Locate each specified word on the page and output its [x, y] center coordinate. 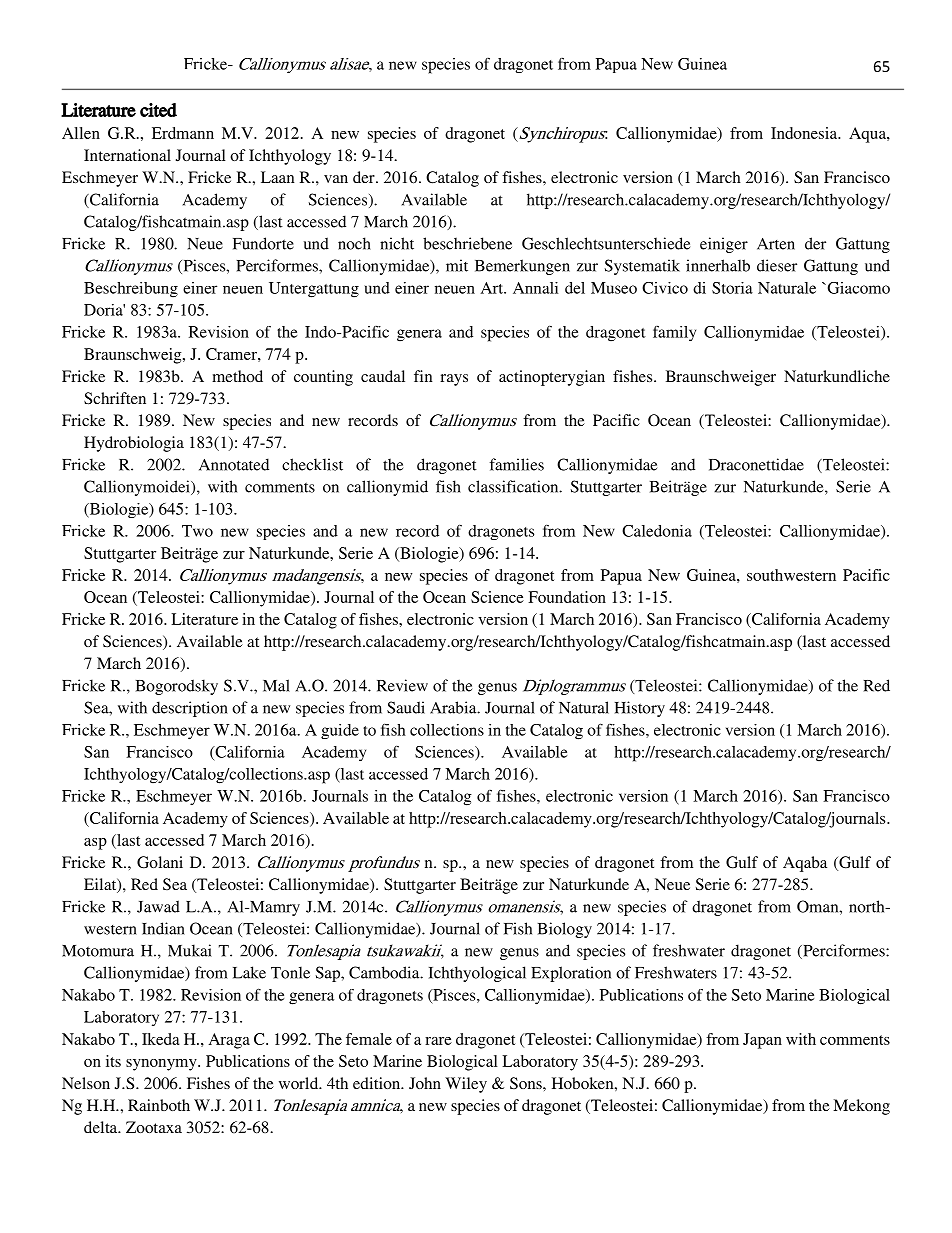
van [336, 179]
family [674, 333]
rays [454, 380]
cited [158, 110]
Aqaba [805, 864]
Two [197, 531]
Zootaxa [154, 1127]
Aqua [868, 135]
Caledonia [657, 531]
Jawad [158, 906]
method [237, 376]
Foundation [567, 597]
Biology [565, 930]
